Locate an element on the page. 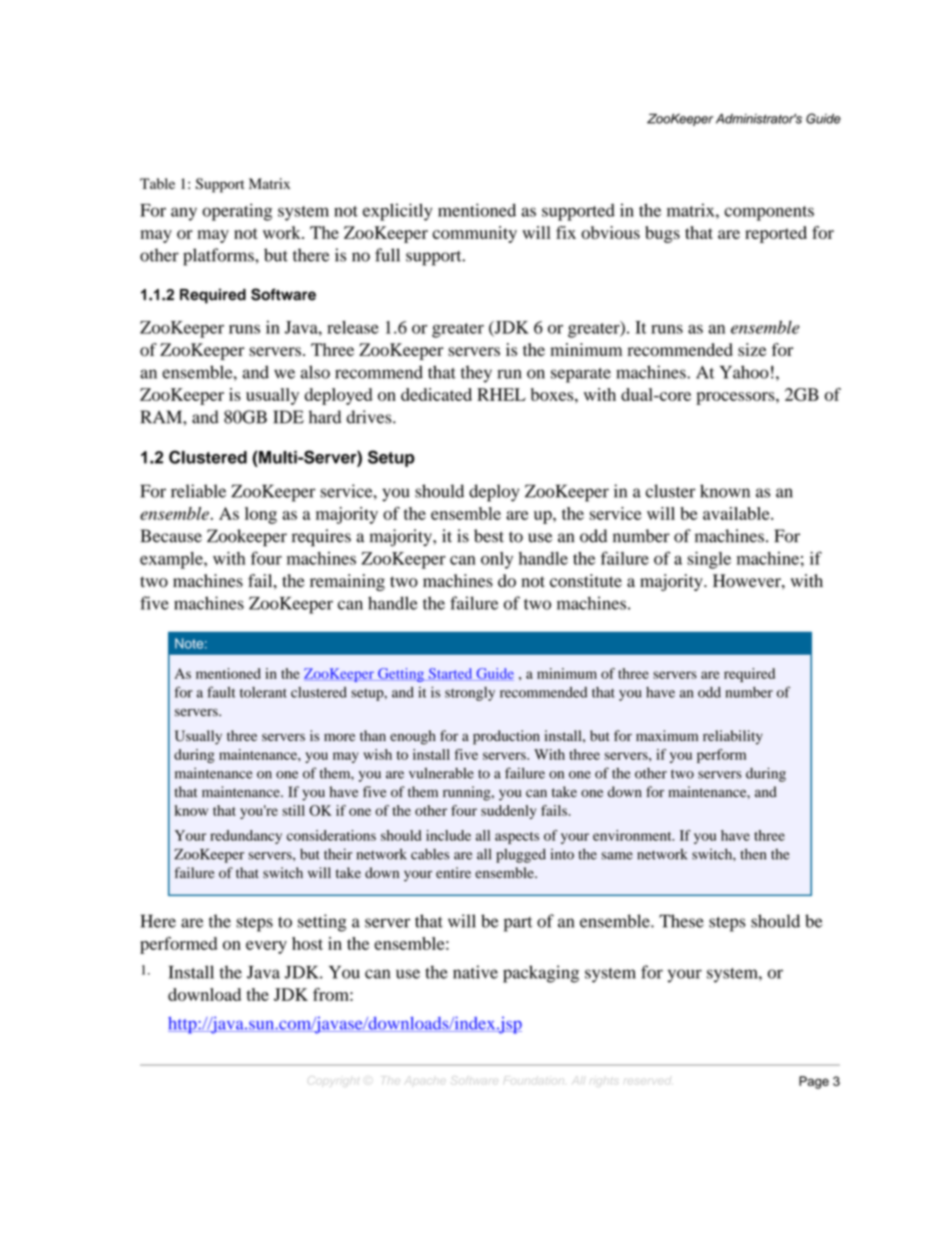 The height and width of the page is (1233, 952). processors is located at coordinates (736, 398).
